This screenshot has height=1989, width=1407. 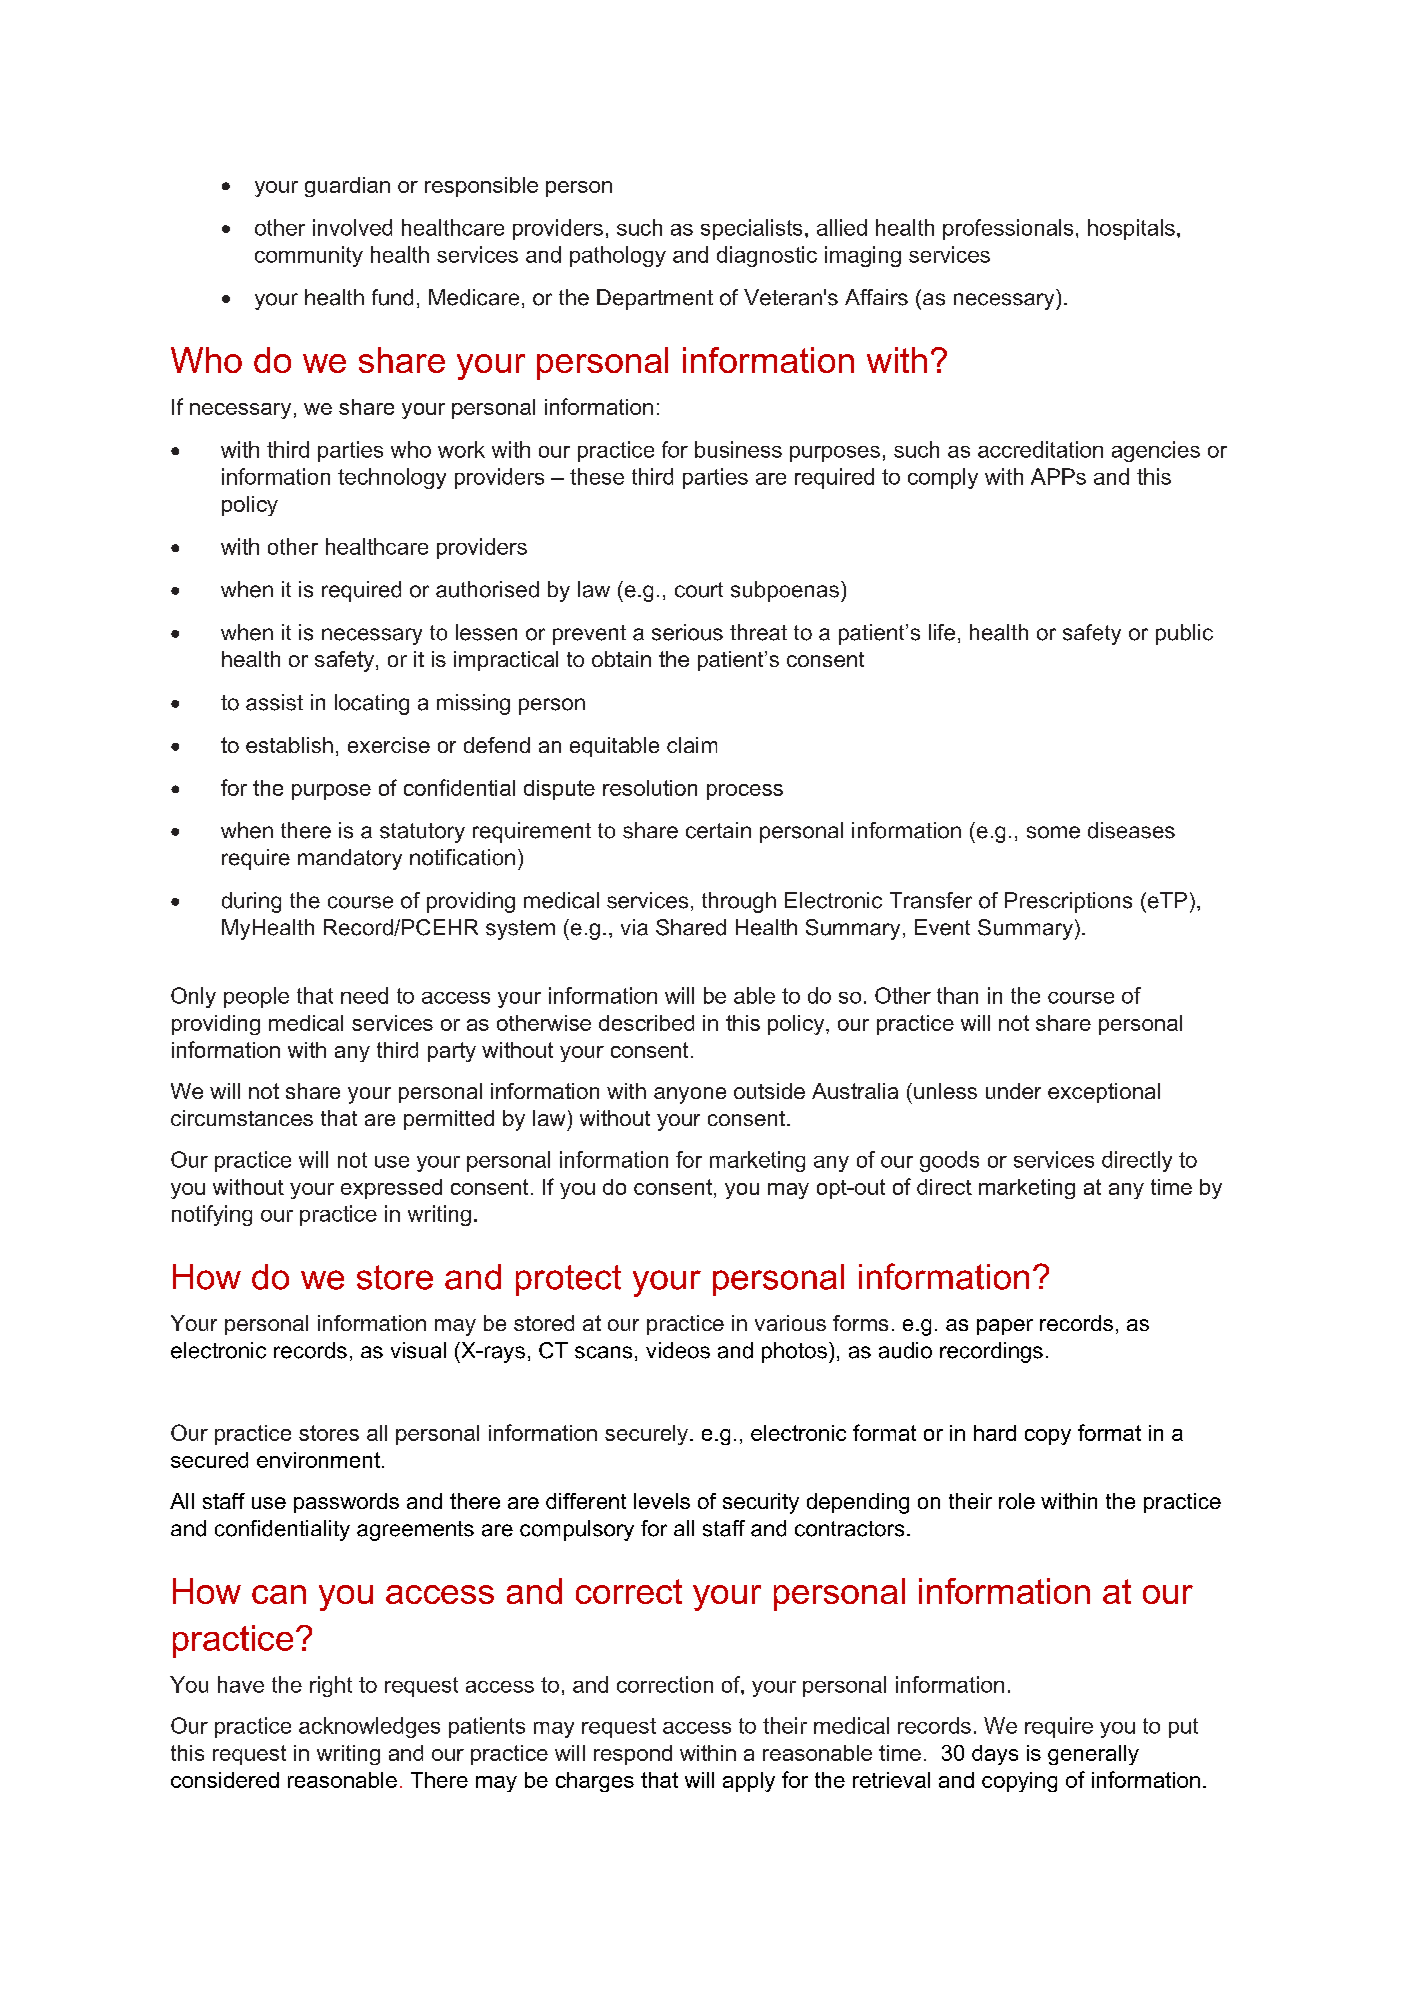 I want to click on anyone, so click(x=690, y=1095).
